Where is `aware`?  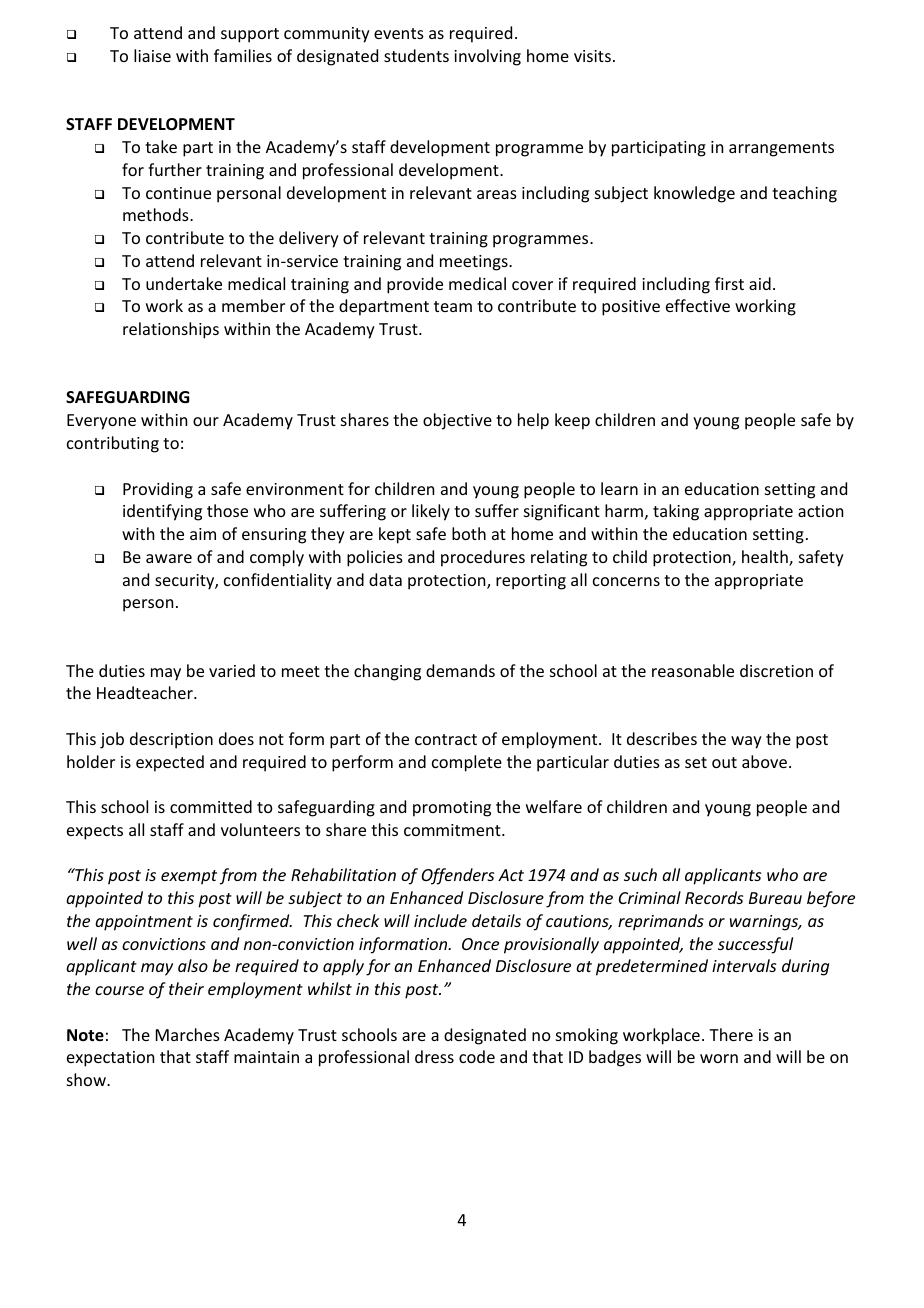 aware is located at coordinates (169, 558).
